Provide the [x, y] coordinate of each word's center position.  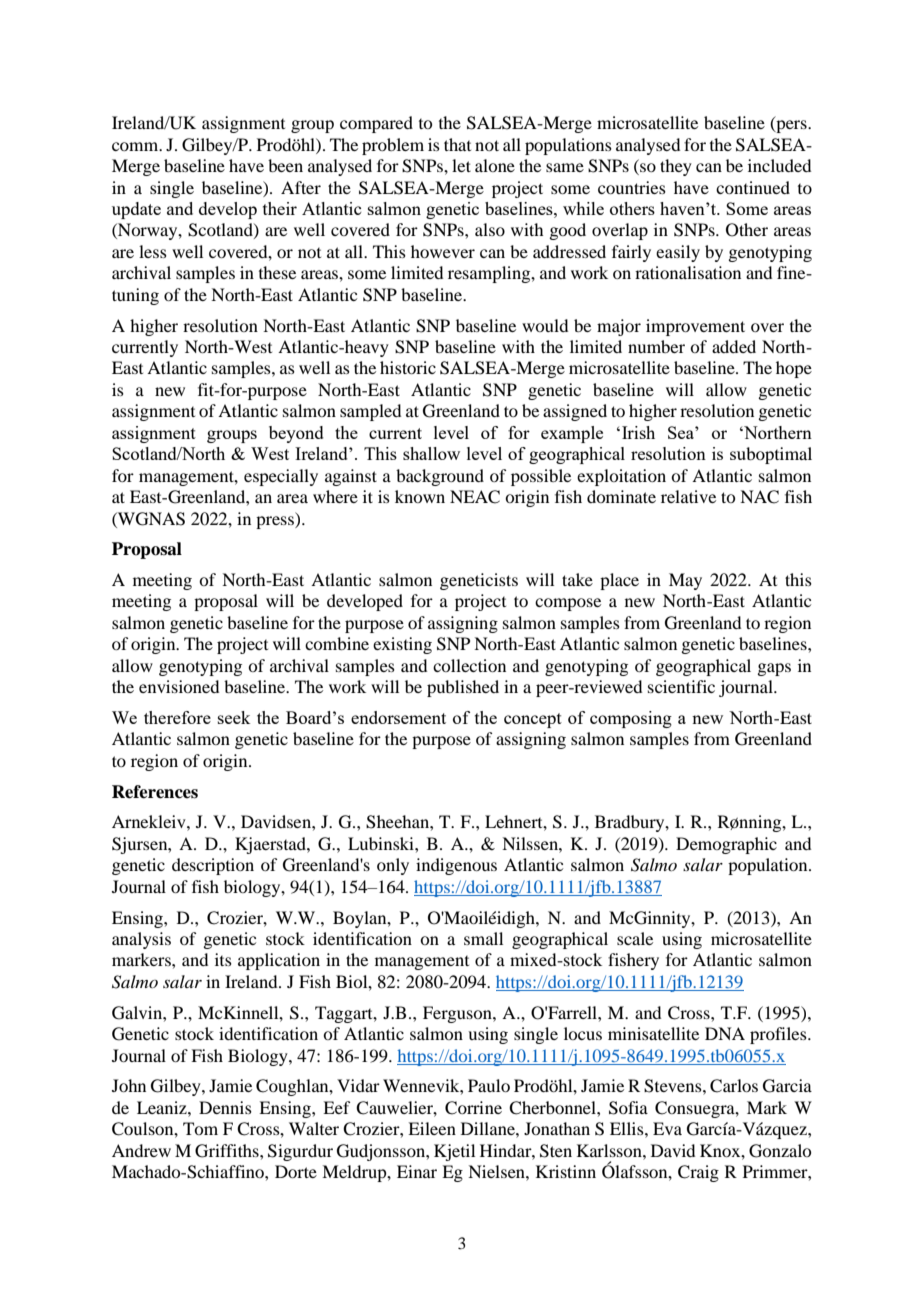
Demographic [726, 845]
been [285, 165]
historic [408, 367]
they [676, 167]
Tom [200, 1128]
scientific [681, 686]
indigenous [456, 866]
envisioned [179, 686]
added [734, 346]
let [461, 165]
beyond [296, 434]
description [213, 866]
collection [469, 665]
